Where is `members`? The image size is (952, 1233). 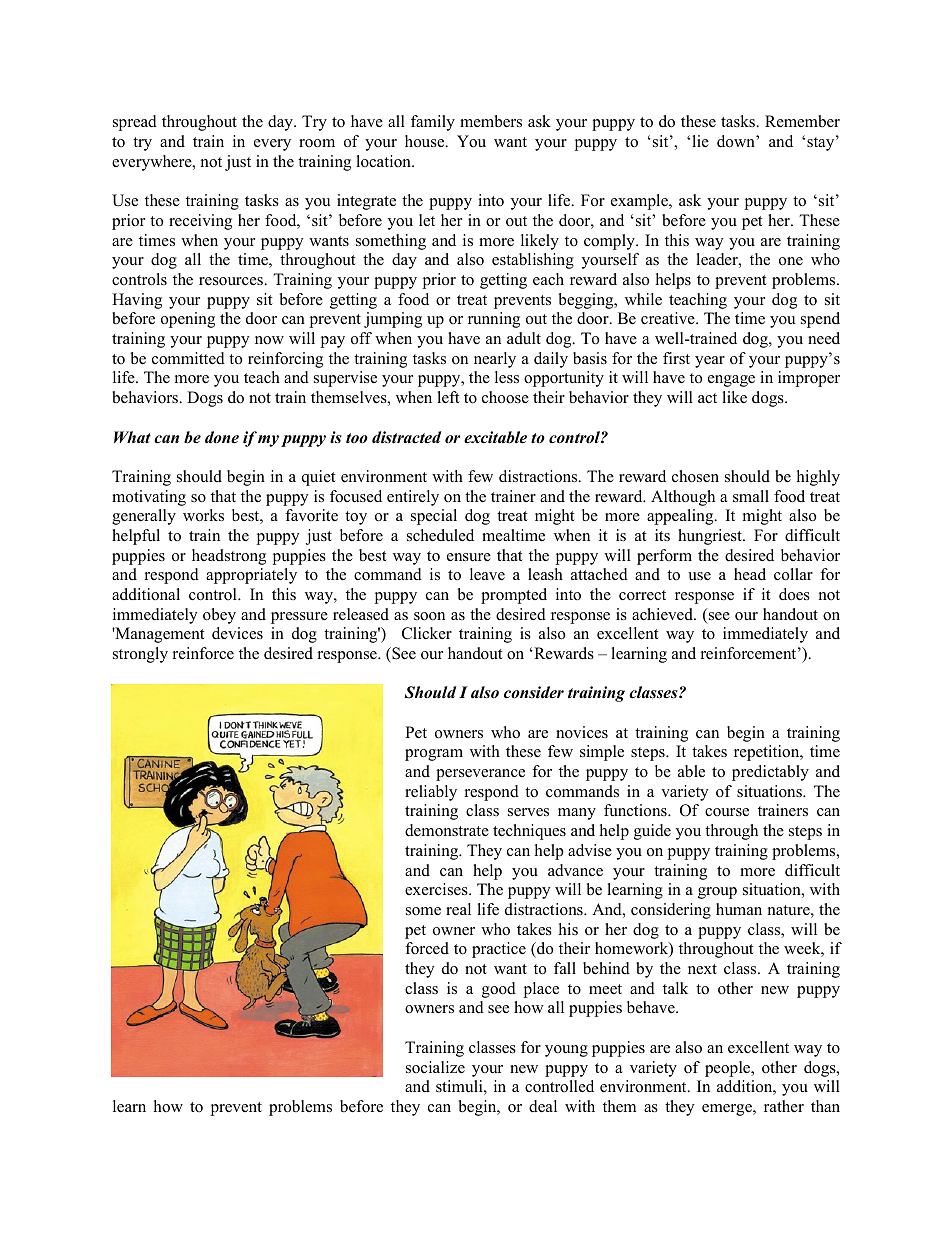 members is located at coordinates (491, 121).
